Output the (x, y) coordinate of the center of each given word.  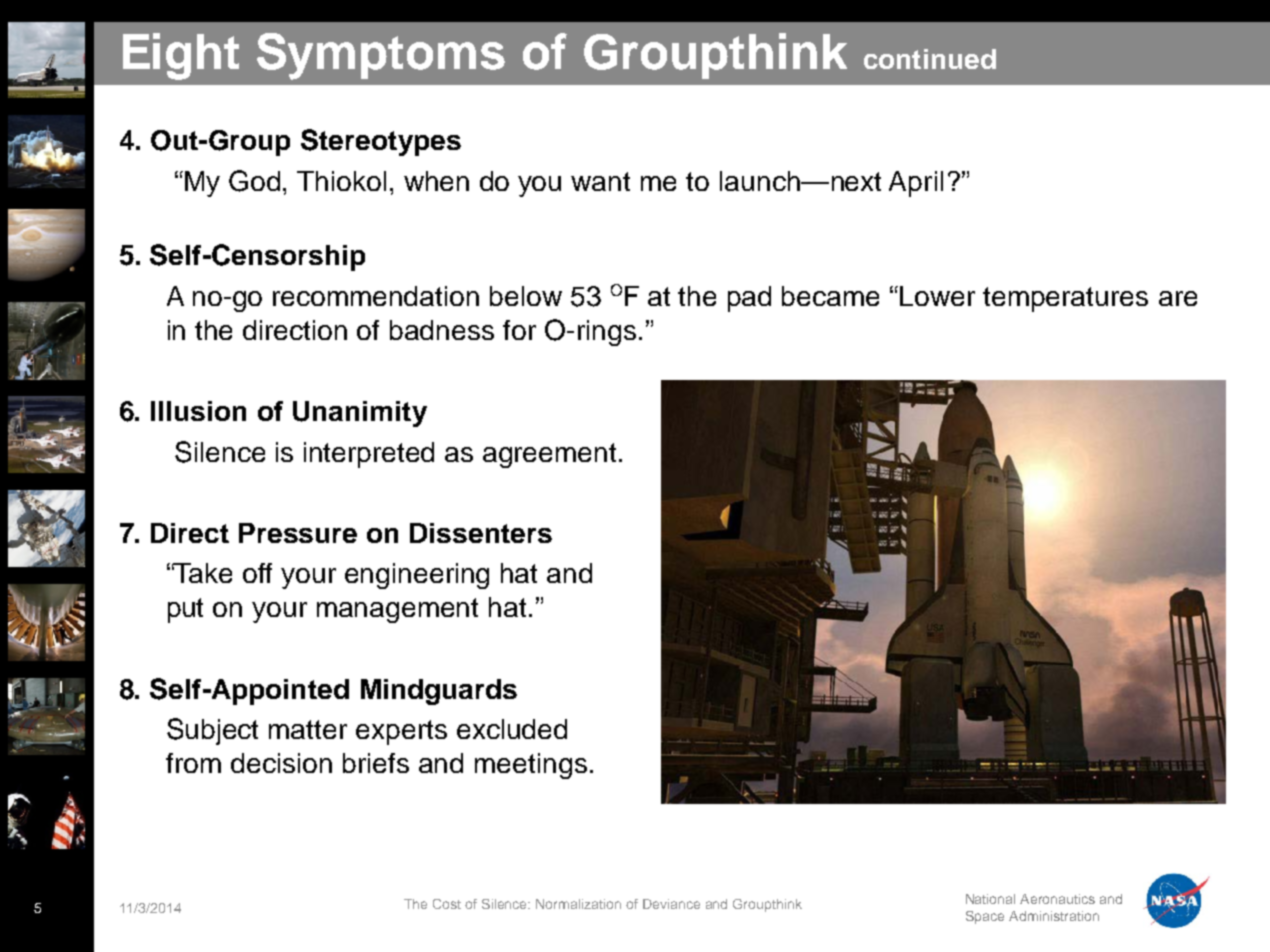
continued (930, 59)
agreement (549, 455)
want (600, 181)
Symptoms (381, 56)
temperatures (1065, 299)
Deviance (671, 904)
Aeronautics (1057, 899)
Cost (447, 904)
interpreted (369, 455)
